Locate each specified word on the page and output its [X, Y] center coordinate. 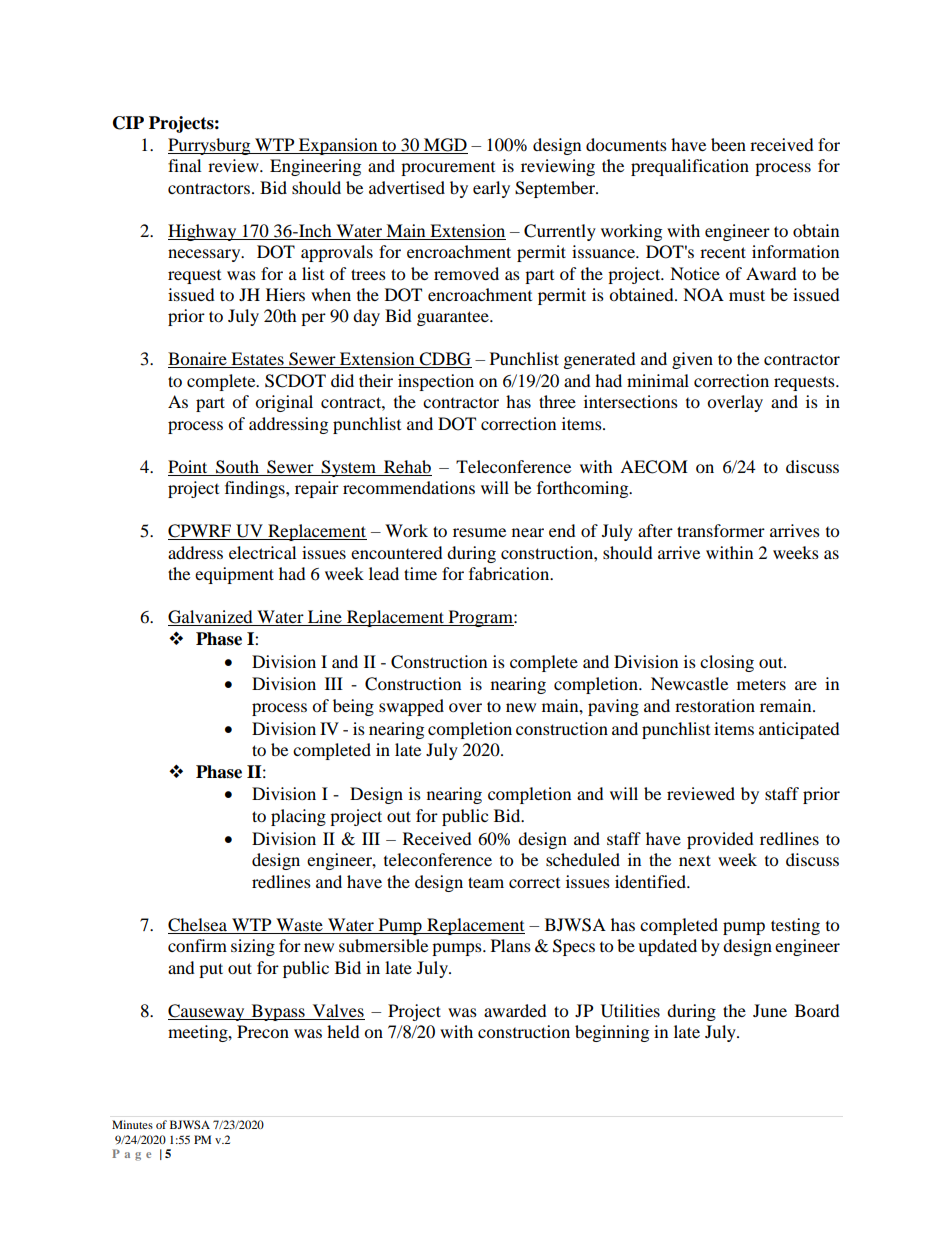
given [692, 360]
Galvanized [211, 618]
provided [720, 840]
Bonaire [198, 360]
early [491, 189]
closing [727, 663]
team [486, 882]
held [343, 1031]
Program [480, 618]
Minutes [132, 1124]
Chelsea [199, 926]
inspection [436, 382]
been [728, 144]
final [184, 165]
